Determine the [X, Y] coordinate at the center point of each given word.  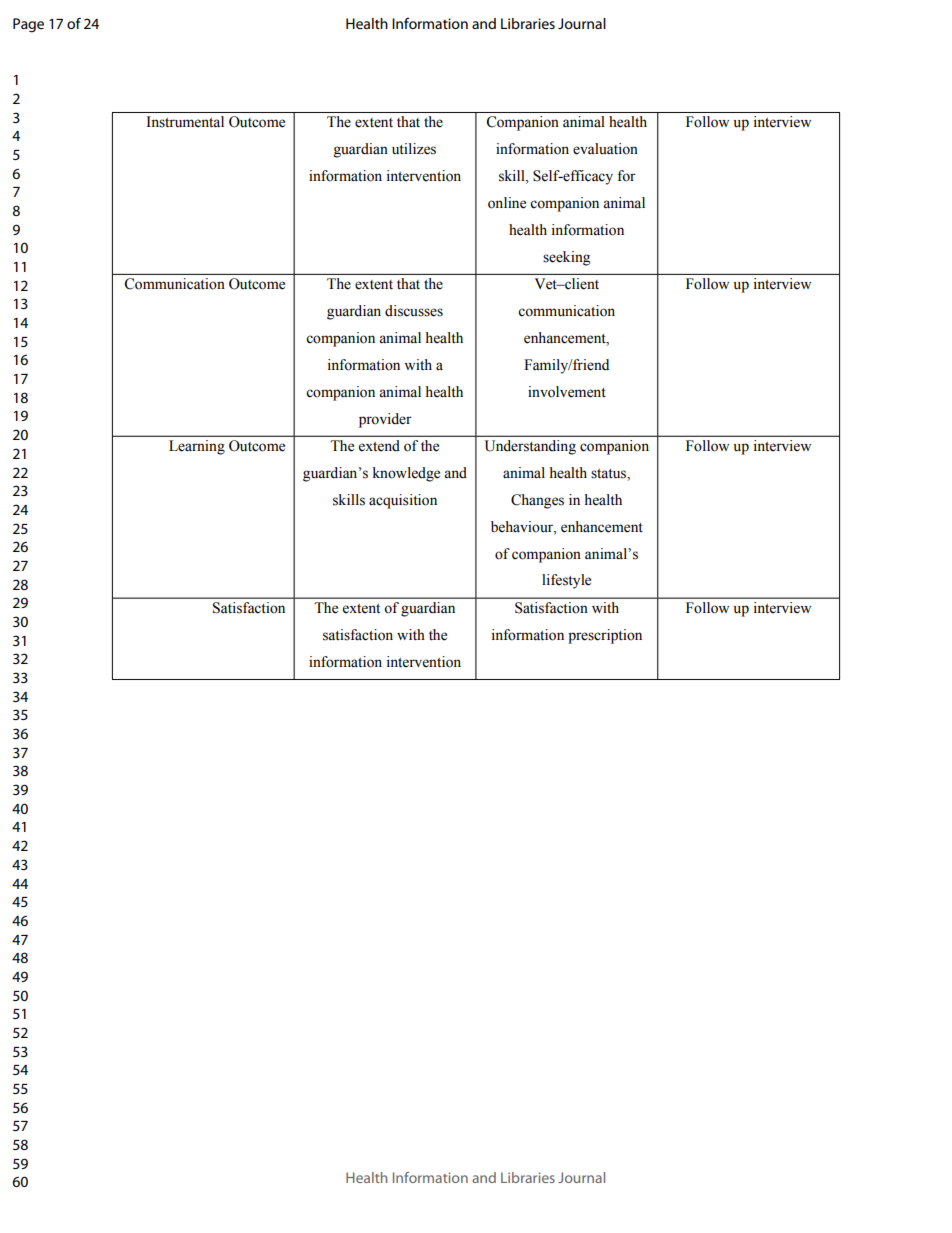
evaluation [605, 149]
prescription [605, 636]
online [507, 203]
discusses [414, 311]
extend [379, 446]
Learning [197, 447]
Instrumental [185, 122]
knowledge [406, 474]
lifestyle [566, 581]
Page [28, 25]
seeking [566, 258]
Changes [537, 501]
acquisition [403, 501]
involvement [567, 392]
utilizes [414, 149]
